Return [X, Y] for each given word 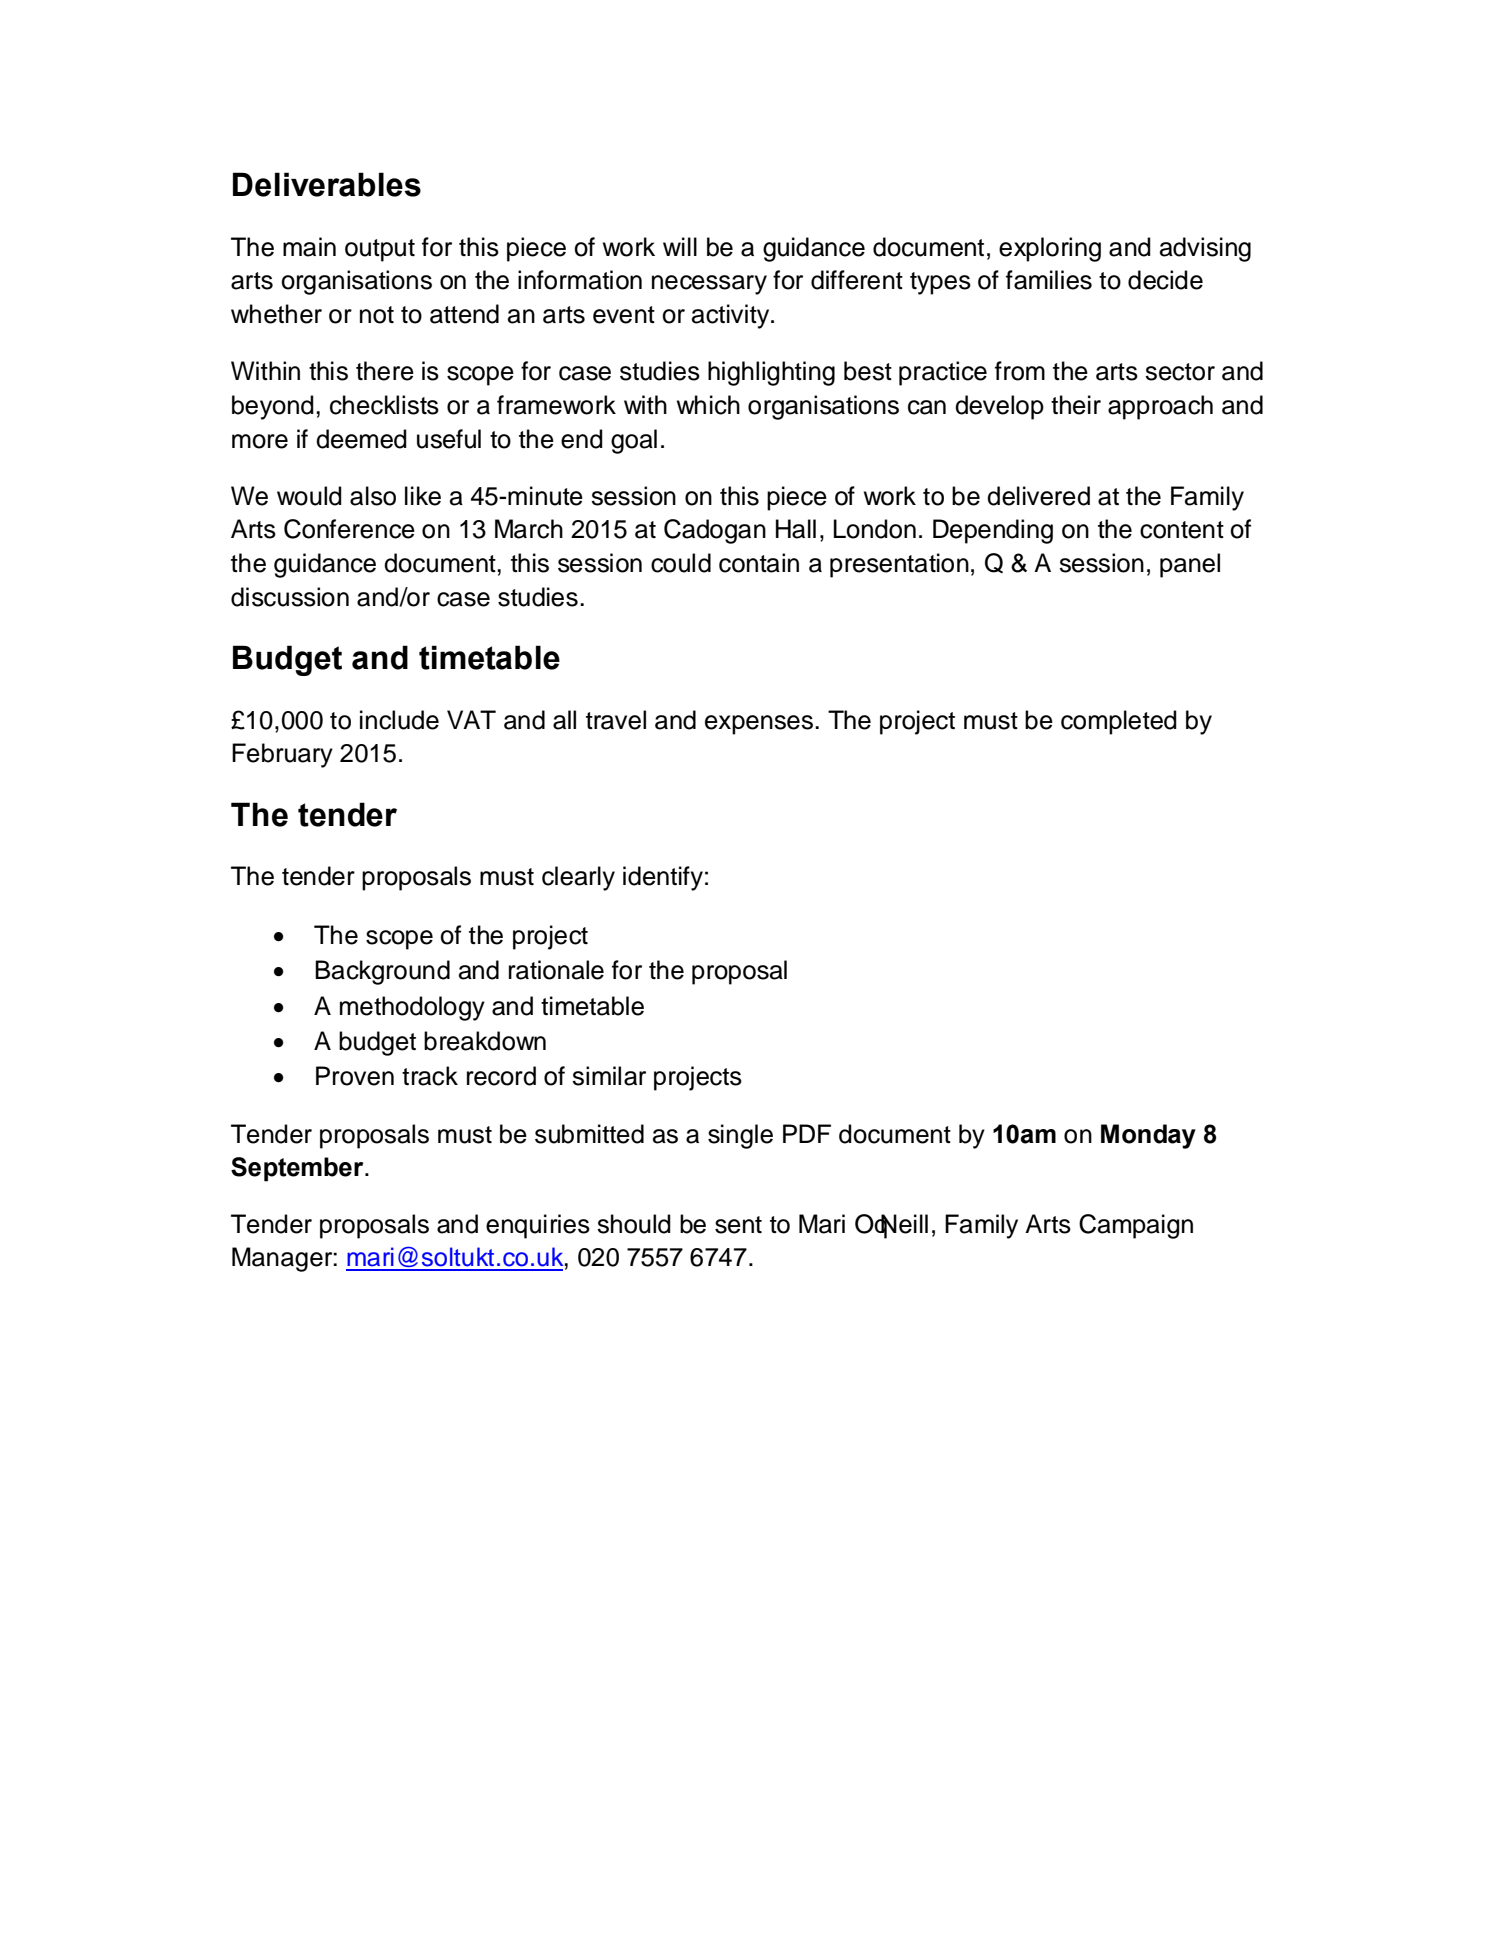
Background [382, 972]
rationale [556, 970]
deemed [361, 439]
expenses [760, 725]
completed [1119, 722]
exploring [1050, 249]
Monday [1148, 1136]
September [298, 1169]
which [708, 405]
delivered [1038, 496]
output [380, 250]
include [399, 720]
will [680, 246]
